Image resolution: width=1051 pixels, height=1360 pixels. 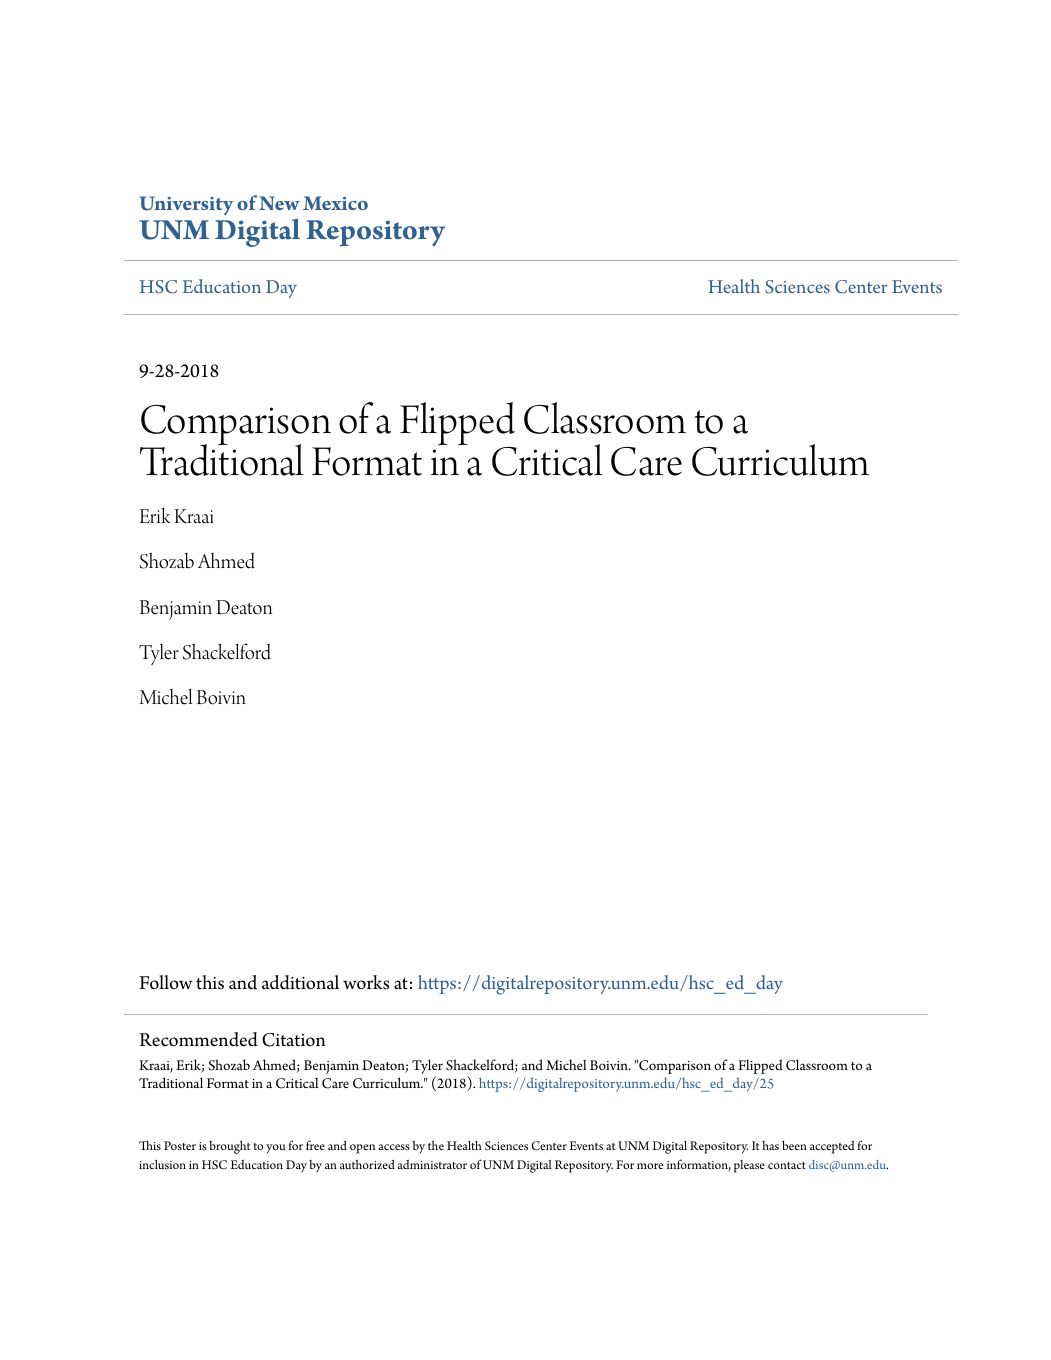 I want to click on brought, so click(x=229, y=1147).
